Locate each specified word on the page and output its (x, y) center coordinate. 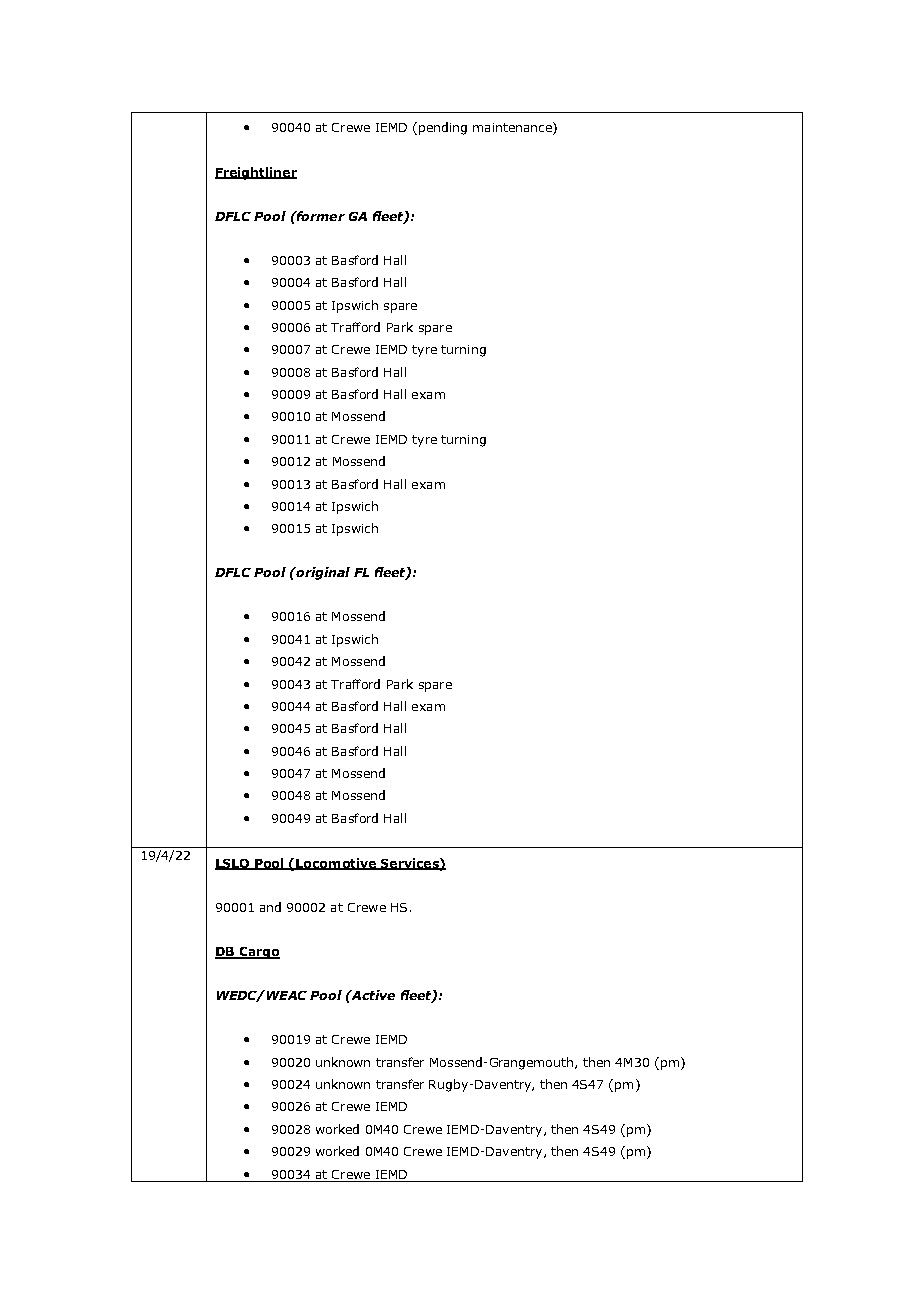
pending (443, 128)
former (319, 216)
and (270, 907)
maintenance (513, 128)
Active (372, 995)
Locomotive (336, 864)
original (322, 573)
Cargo (258, 953)
